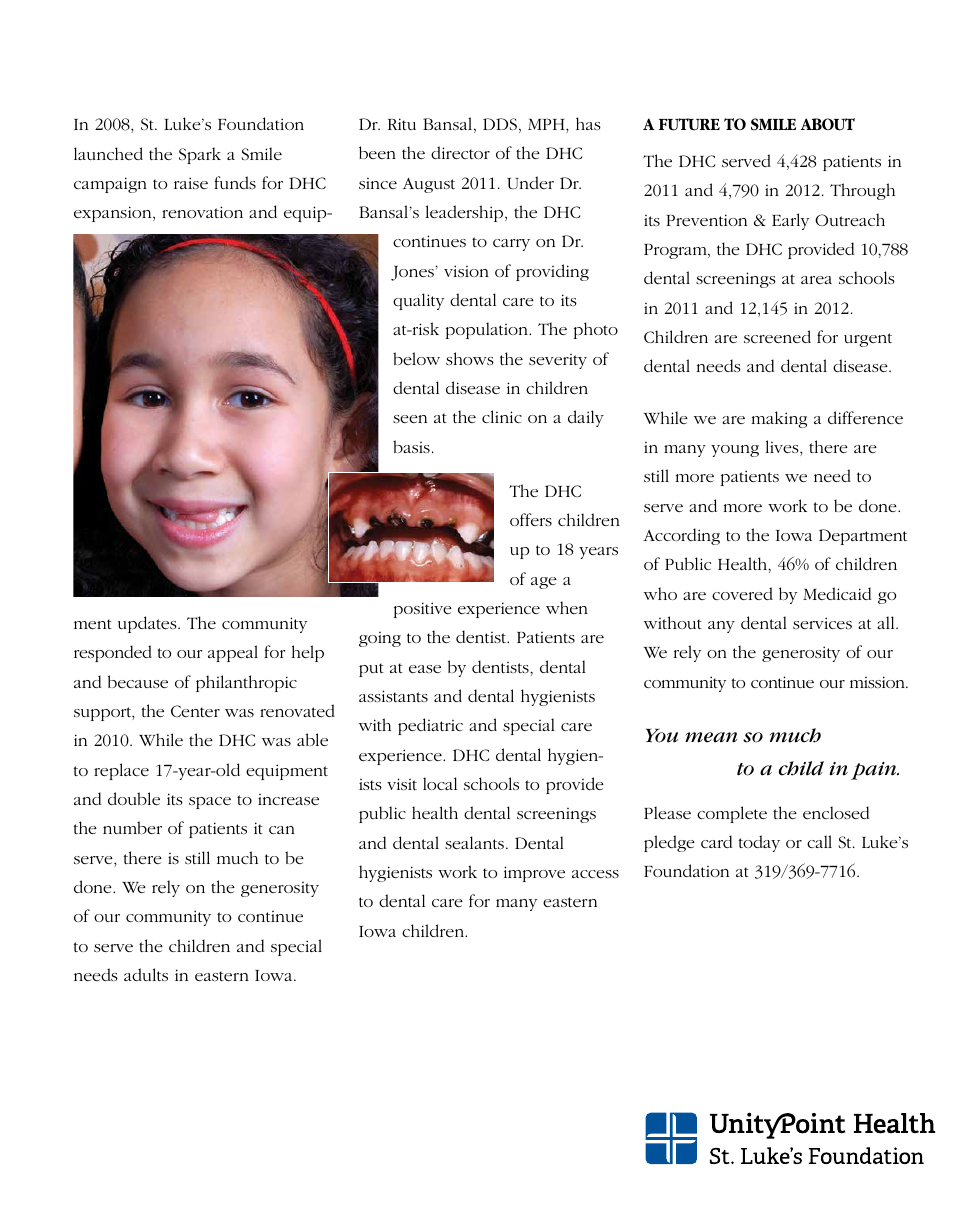 The width and height of the page is (968, 1232). I want to click on clinic, so click(502, 416).
